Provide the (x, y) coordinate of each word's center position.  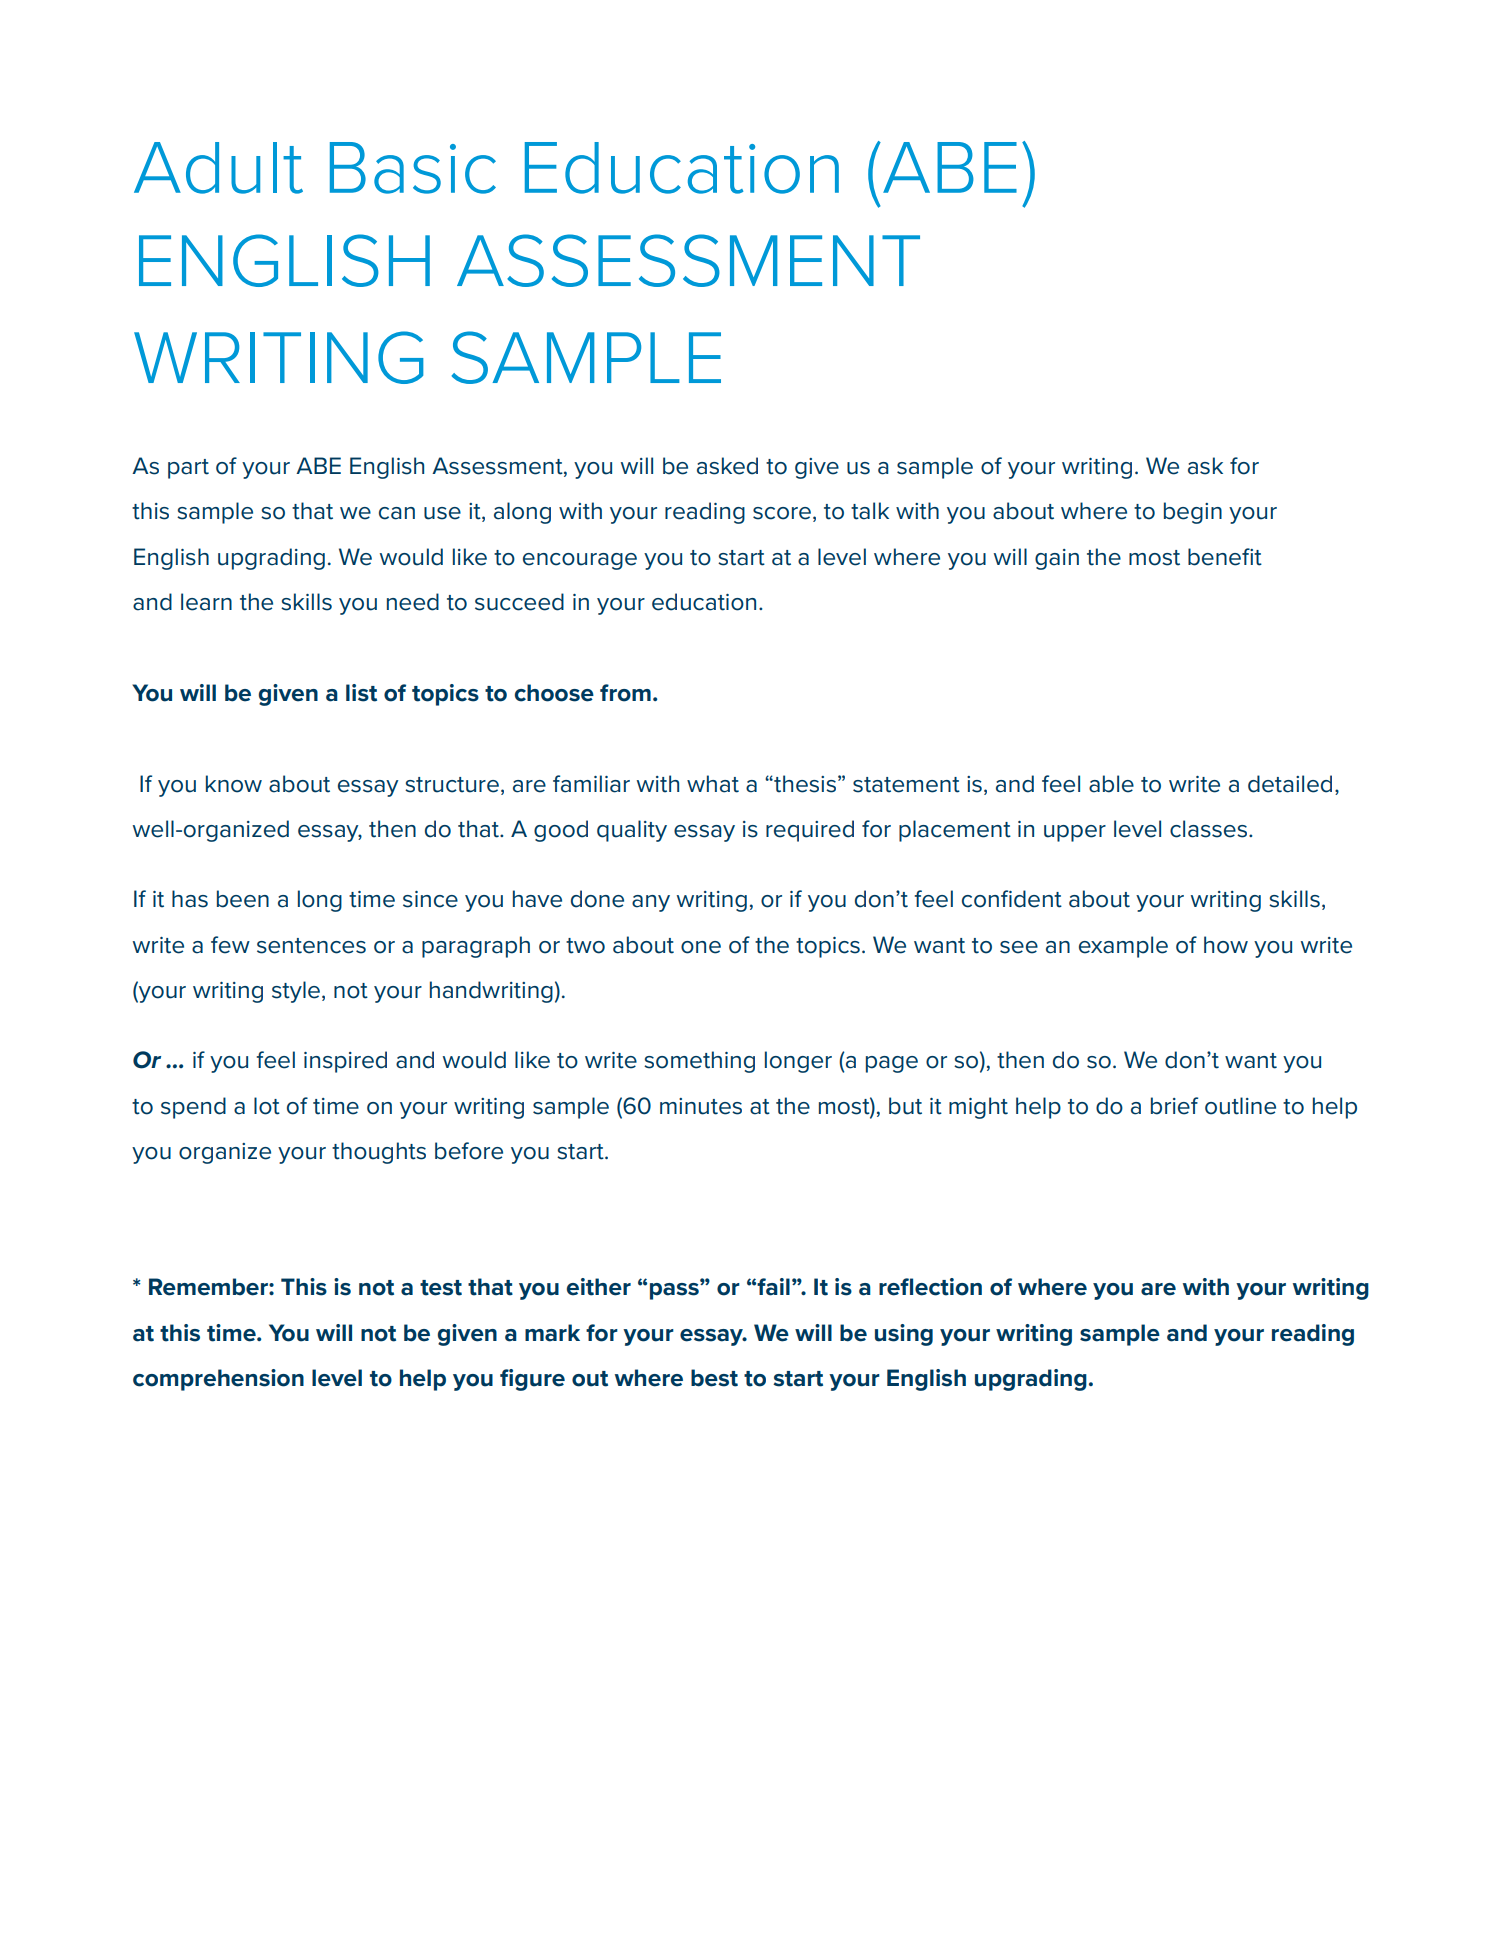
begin (1193, 513)
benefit (1225, 557)
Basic (413, 168)
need (413, 602)
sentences (311, 946)
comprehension (218, 1380)
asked (727, 466)
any (651, 903)
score (782, 513)
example (1123, 947)
